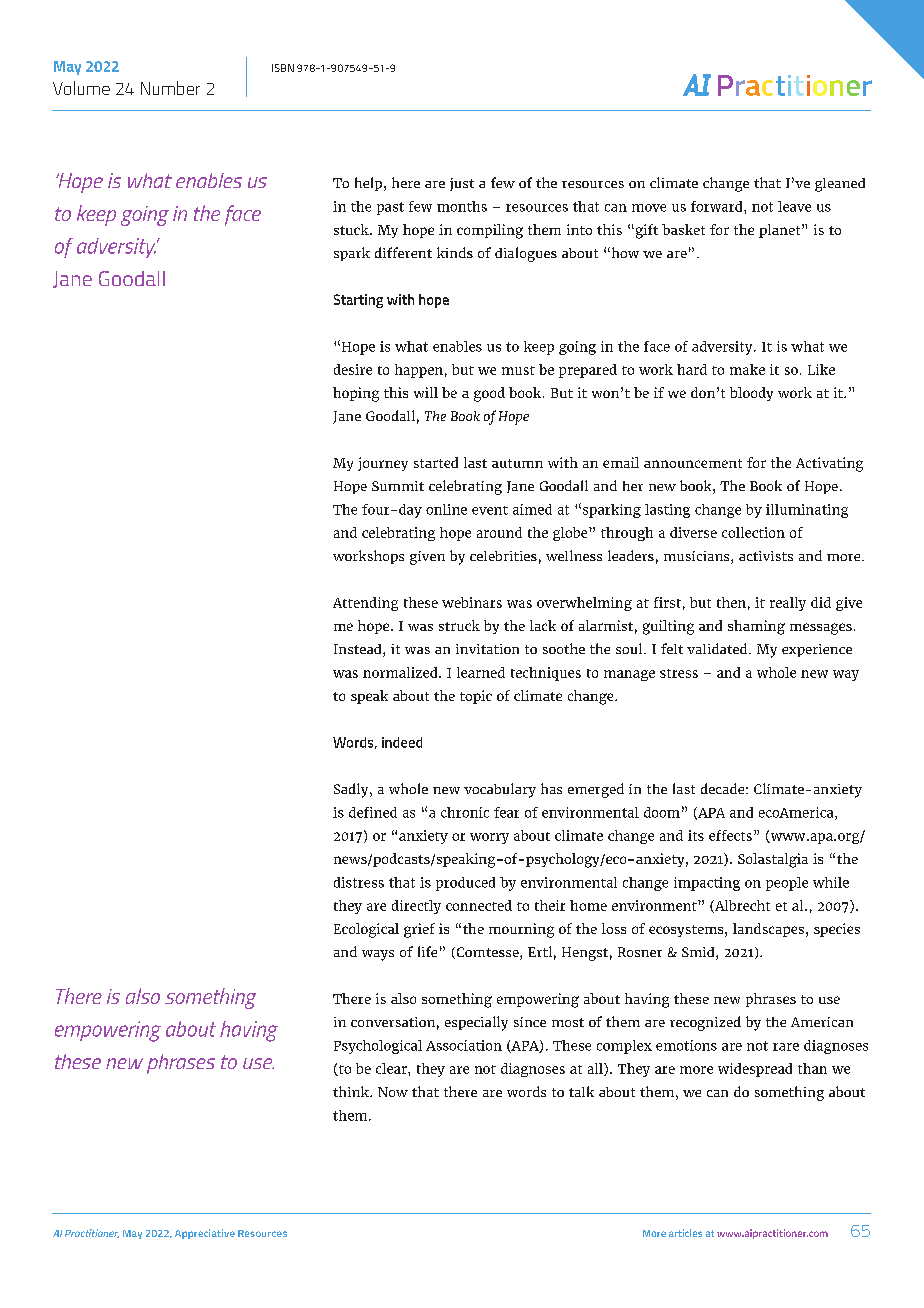 This image has height=1308, width=924. What do you see at coordinates (205, 1234) in the image?
I see `Appreciative` at bounding box center [205, 1234].
